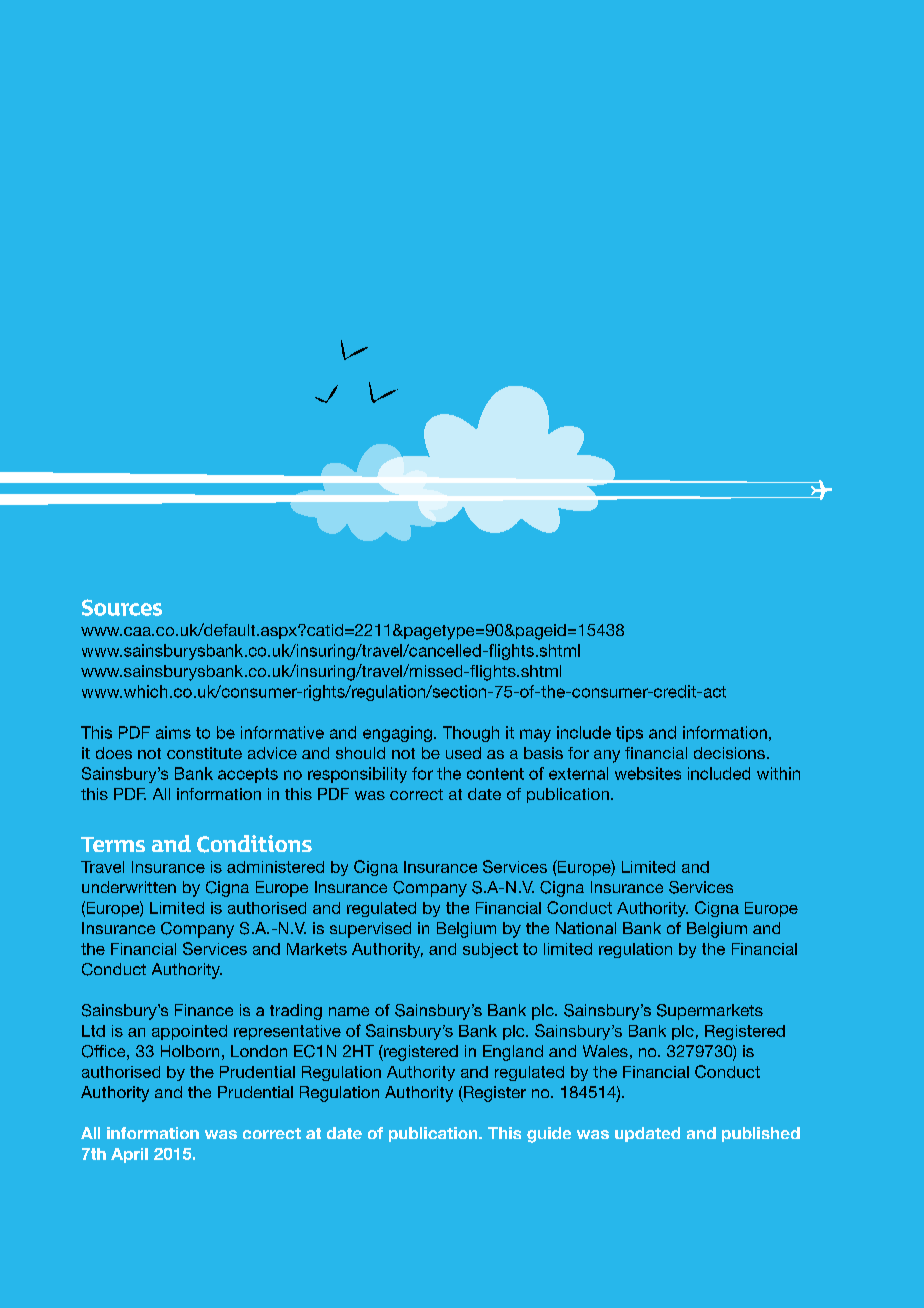  What do you see at coordinates (113, 844) in the document?
I see `Terms` at bounding box center [113, 844].
